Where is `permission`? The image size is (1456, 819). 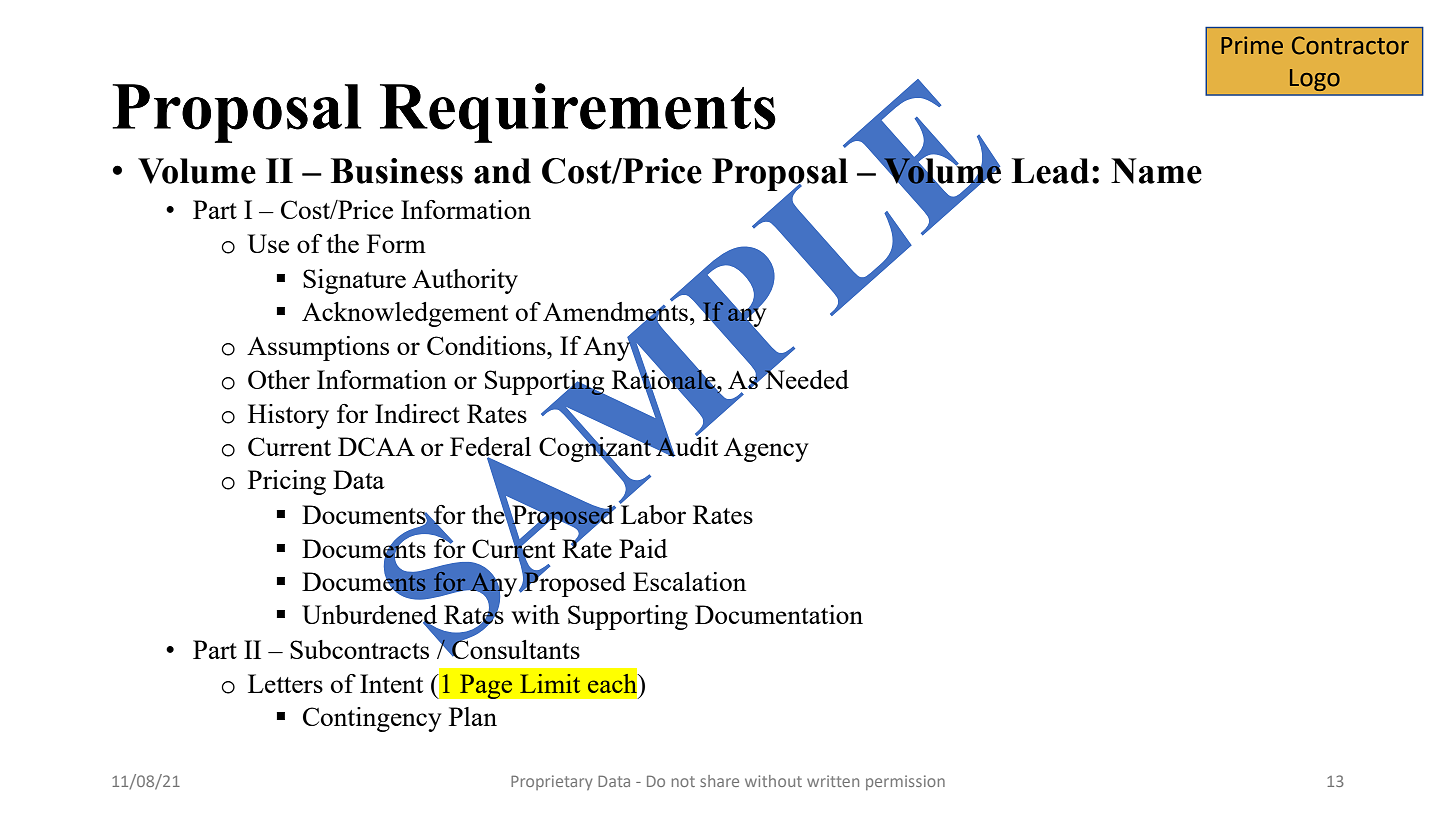 permission is located at coordinates (905, 782).
